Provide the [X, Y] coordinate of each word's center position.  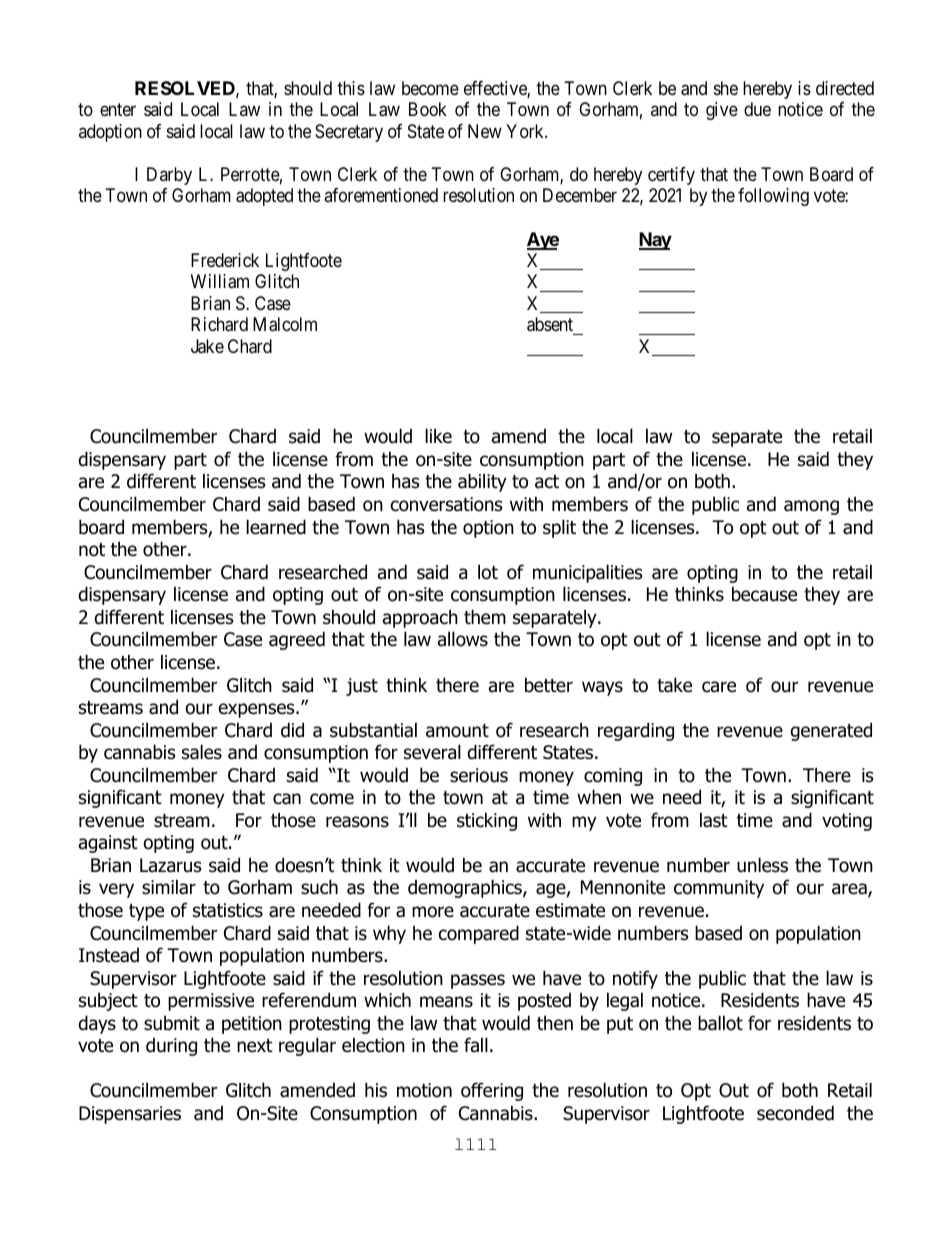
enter [118, 109]
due [757, 109]
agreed [297, 640]
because [764, 594]
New [485, 131]
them [485, 617]
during [171, 1047]
